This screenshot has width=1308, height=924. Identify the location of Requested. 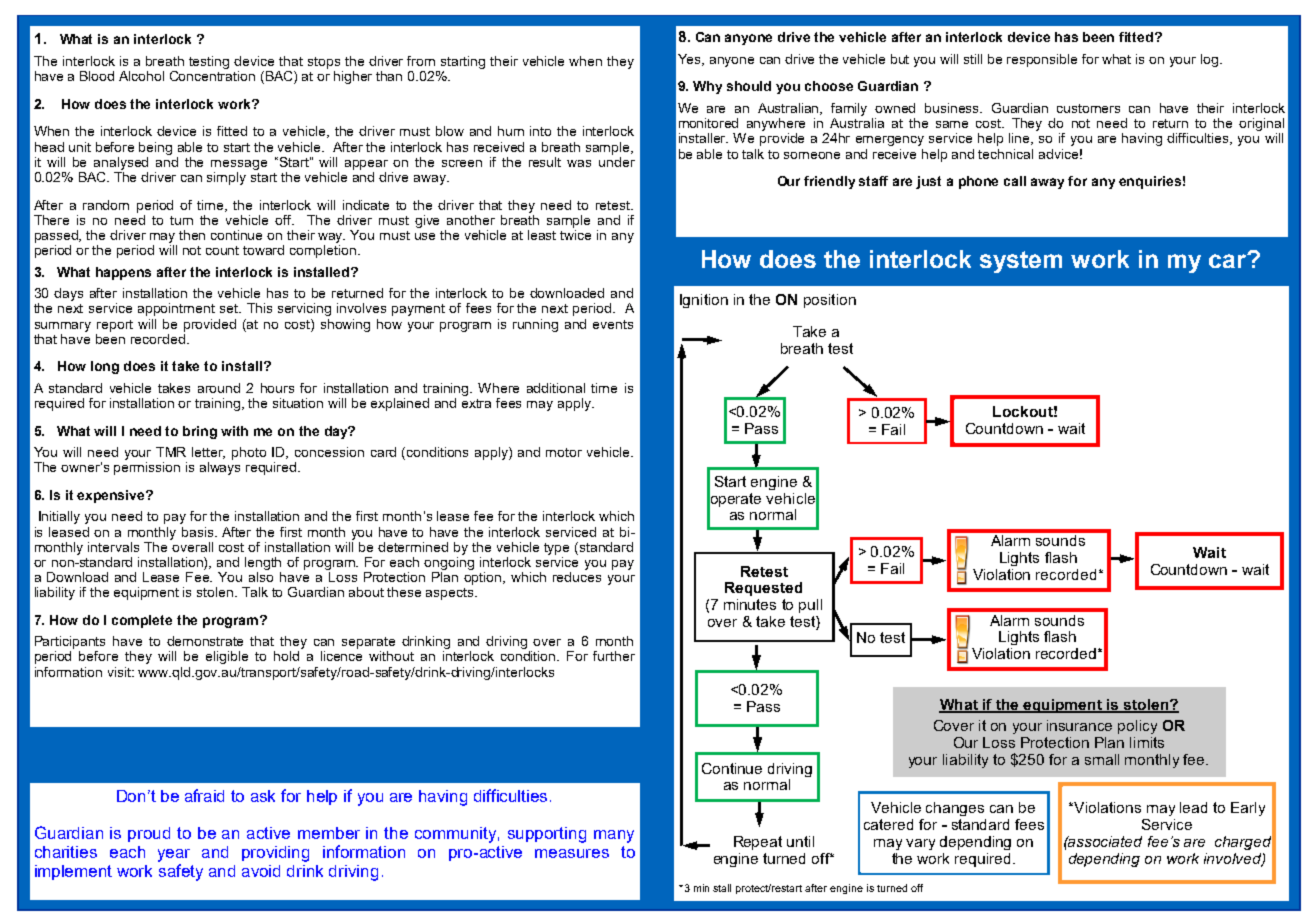
(763, 589).
